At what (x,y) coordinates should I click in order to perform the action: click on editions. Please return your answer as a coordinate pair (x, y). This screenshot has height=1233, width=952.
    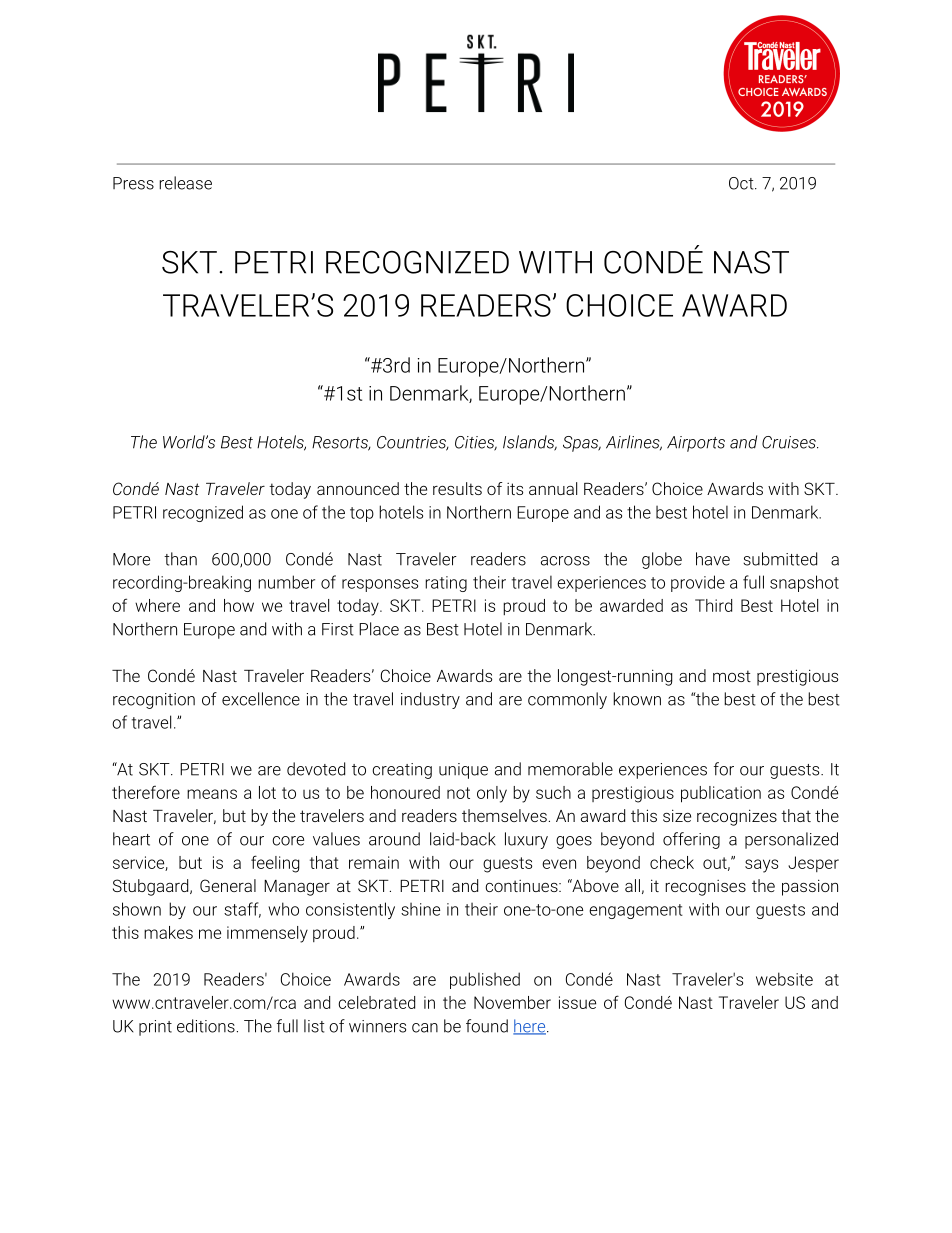
    Looking at the image, I should click on (206, 1026).
